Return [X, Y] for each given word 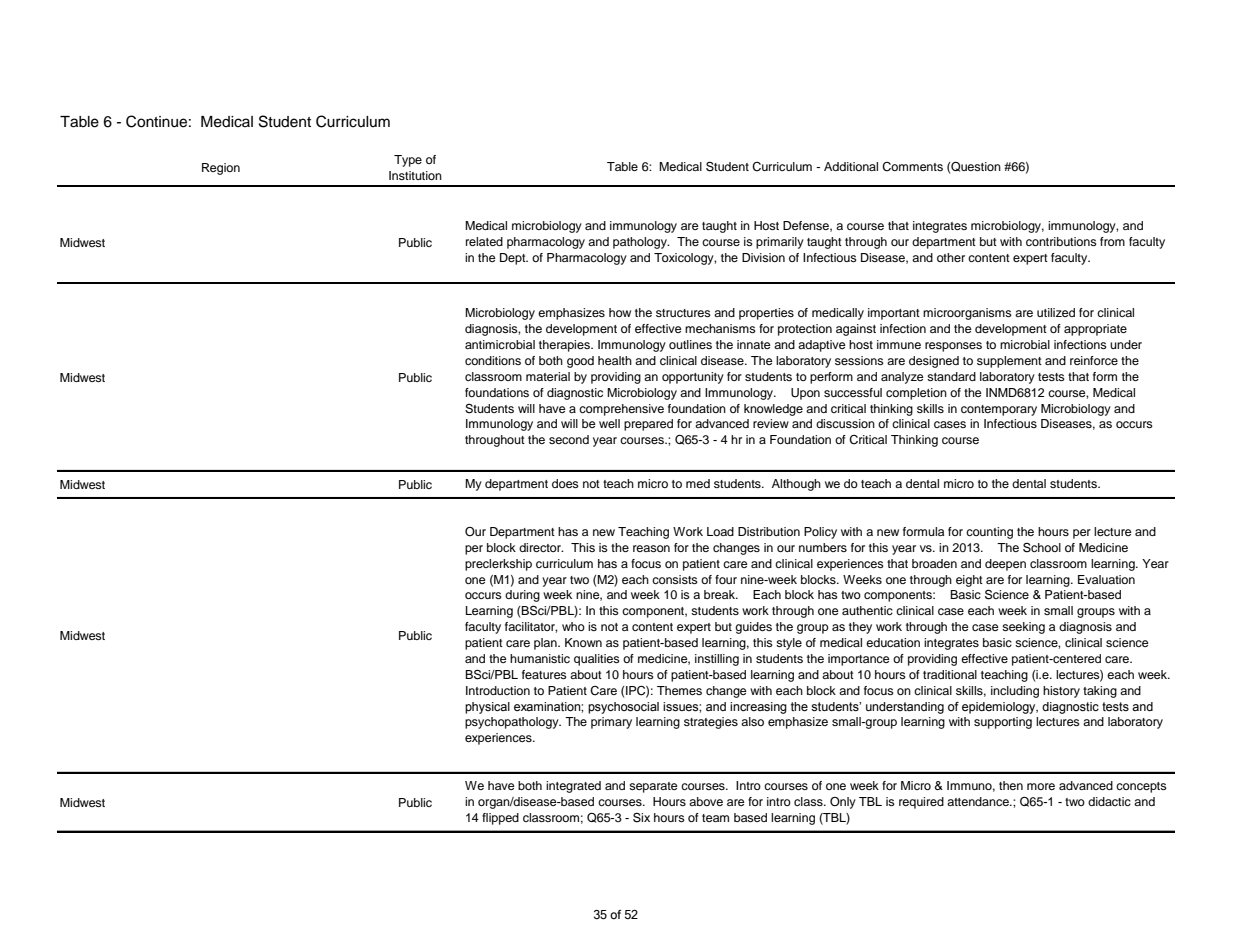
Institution [415, 175]
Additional [851, 166]
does [565, 483]
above [706, 801]
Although [796, 485]
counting [989, 533]
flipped [500, 819]
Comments [912, 167]
